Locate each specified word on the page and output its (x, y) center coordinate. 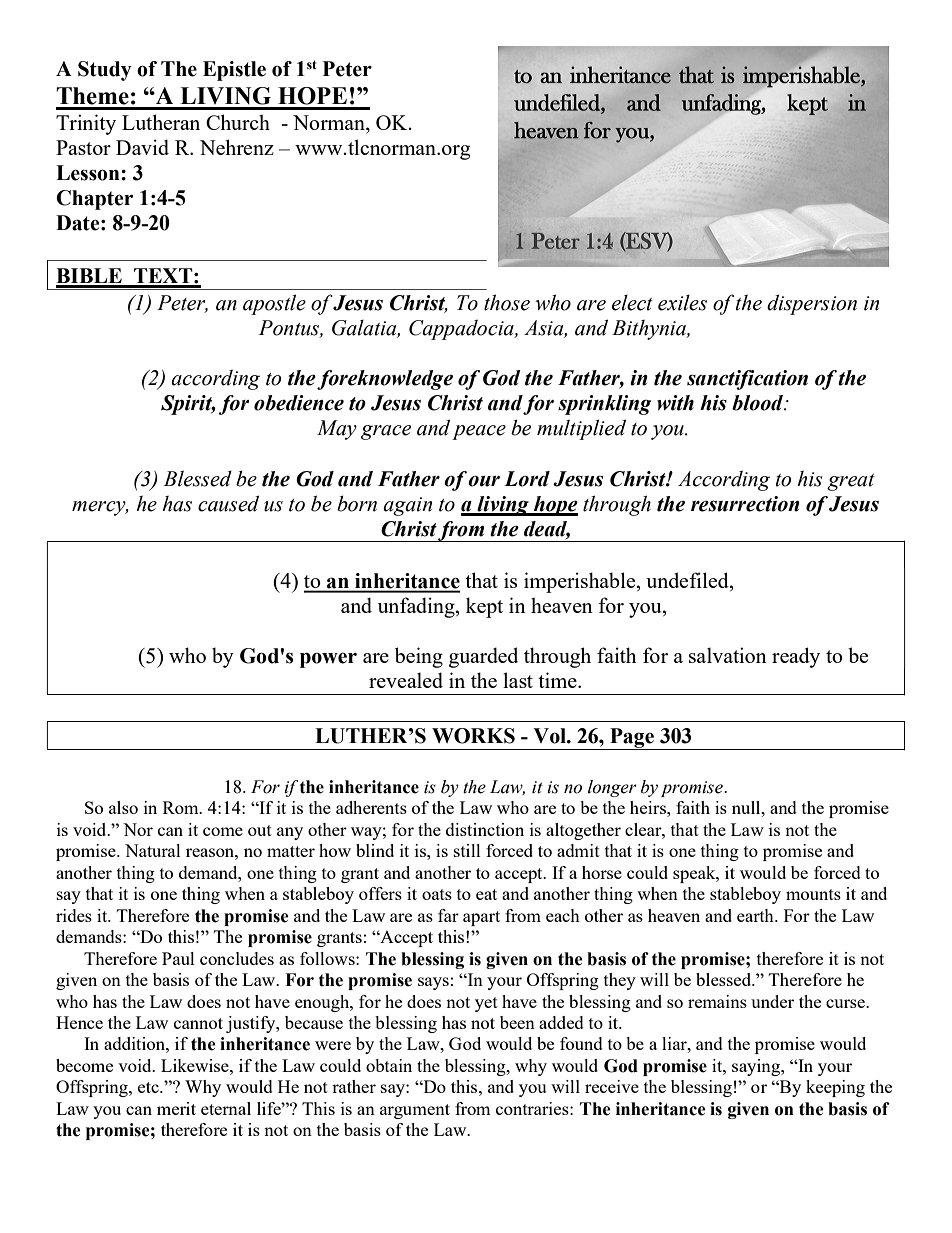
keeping (835, 1088)
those (507, 302)
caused (228, 503)
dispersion (812, 304)
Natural (153, 850)
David (142, 147)
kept (484, 607)
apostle (274, 304)
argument (415, 1111)
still (467, 850)
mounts (813, 894)
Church (238, 122)
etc (149, 1087)
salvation (728, 655)
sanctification (747, 380)
